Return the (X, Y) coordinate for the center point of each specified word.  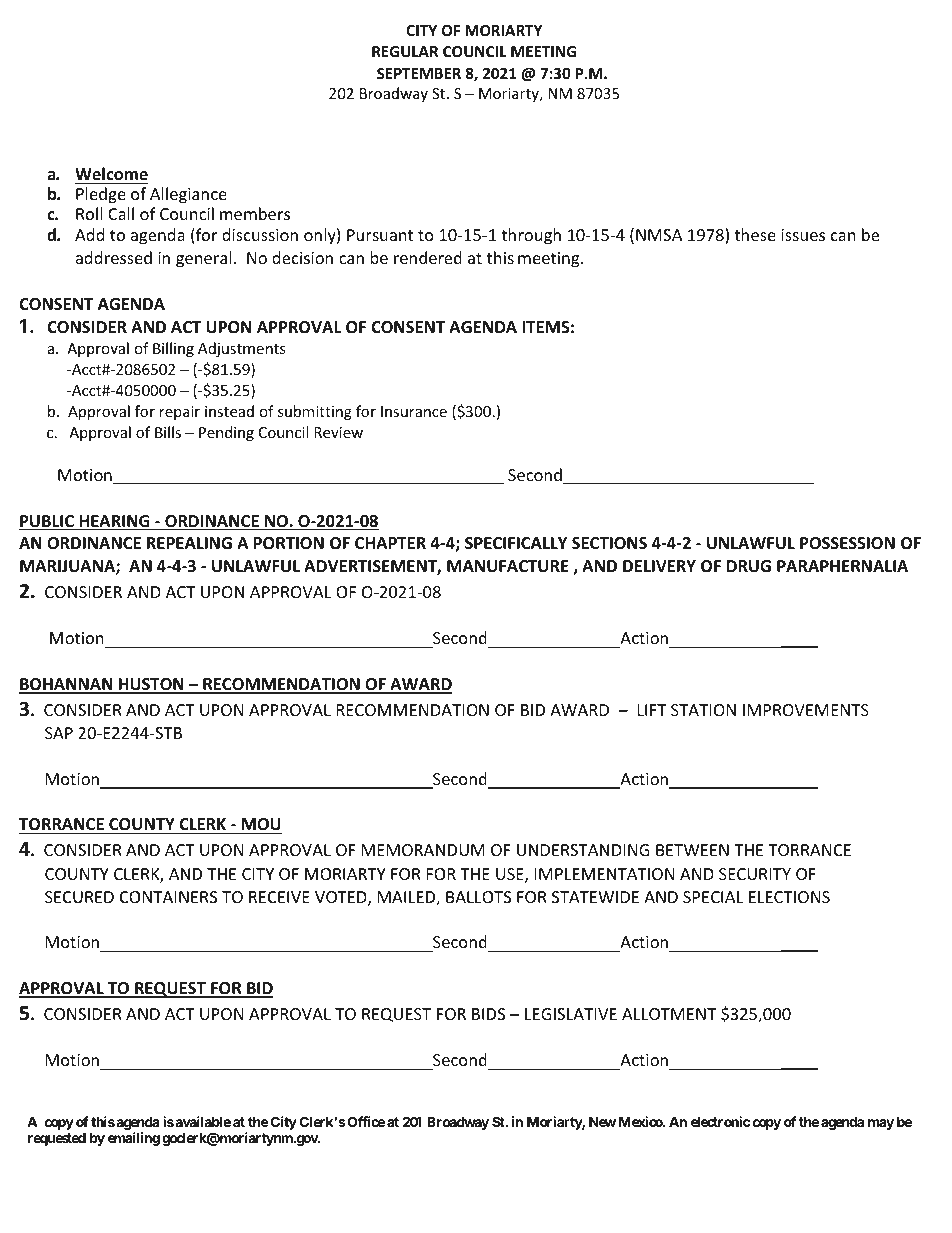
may (881, 1124)
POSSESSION (847, 543)
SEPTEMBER (419, 73)
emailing (134, 1139)
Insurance (414, 411)
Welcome (111, 174)
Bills (168, 432)
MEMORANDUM (423, 850)
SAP (59, 733)
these (755, 234)
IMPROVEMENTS (806, 710)
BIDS (488, 1014)
